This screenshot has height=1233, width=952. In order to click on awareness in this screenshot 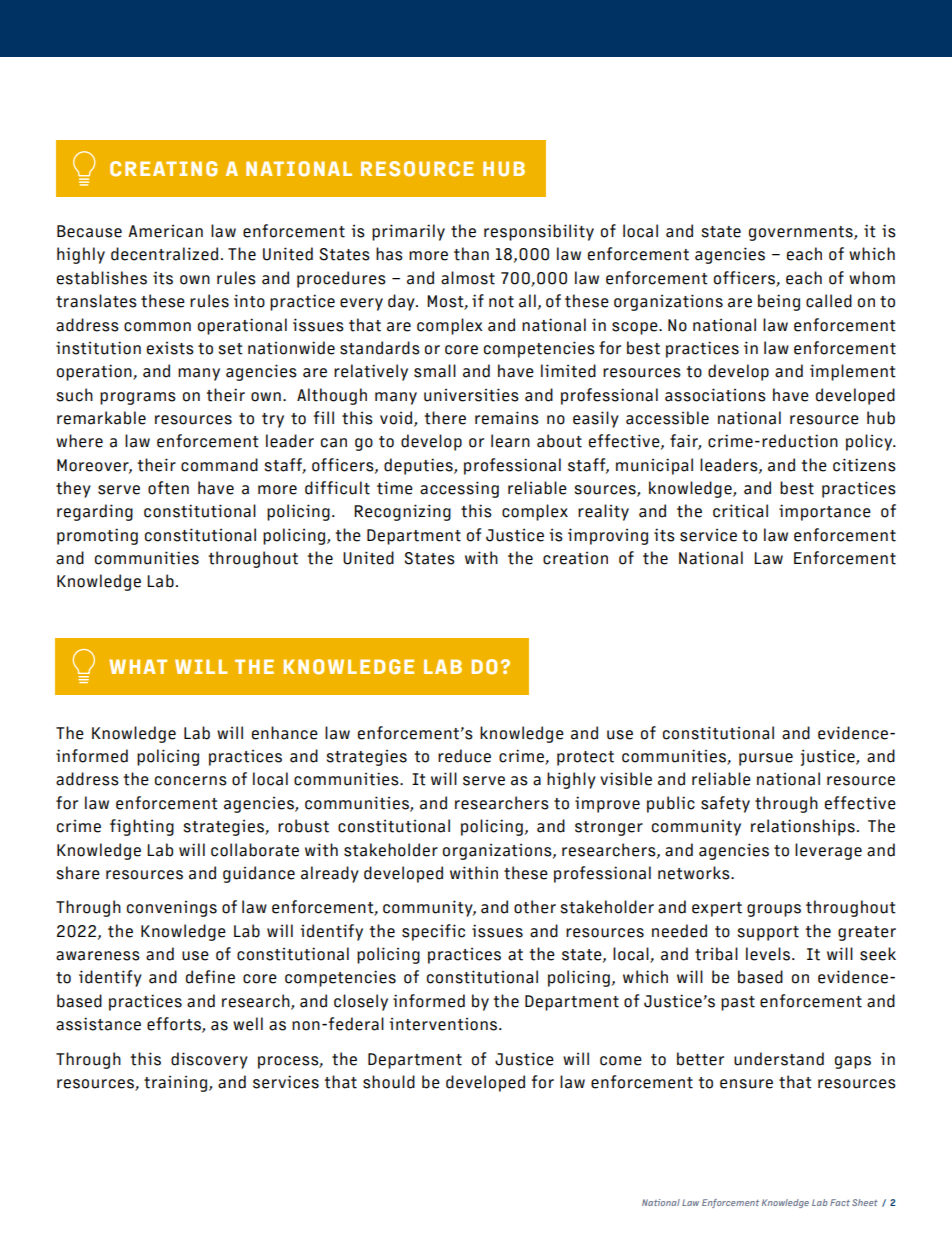, I will do `click(98, 956)`.
